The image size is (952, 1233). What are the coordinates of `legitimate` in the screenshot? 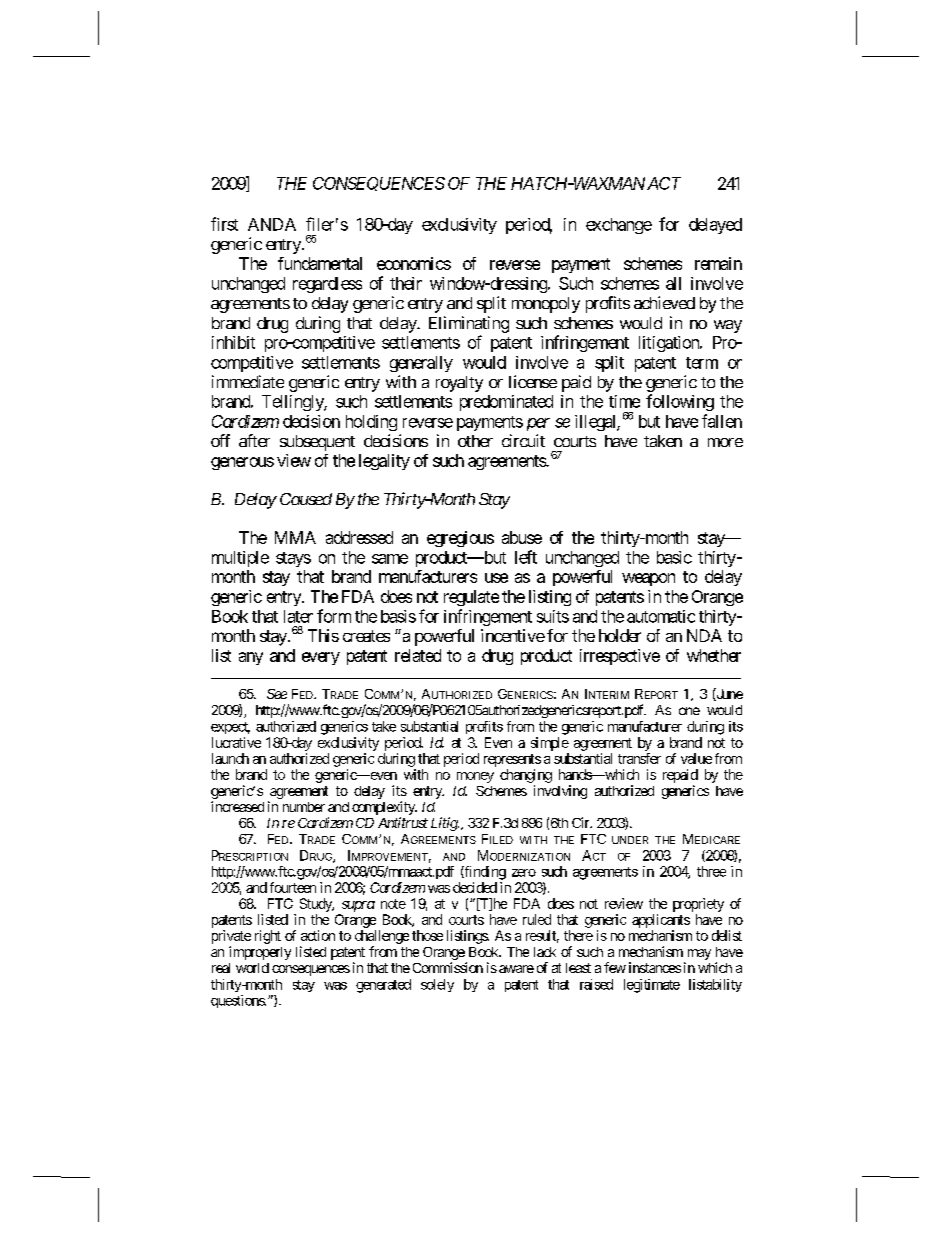 It's located at (652, 986).
